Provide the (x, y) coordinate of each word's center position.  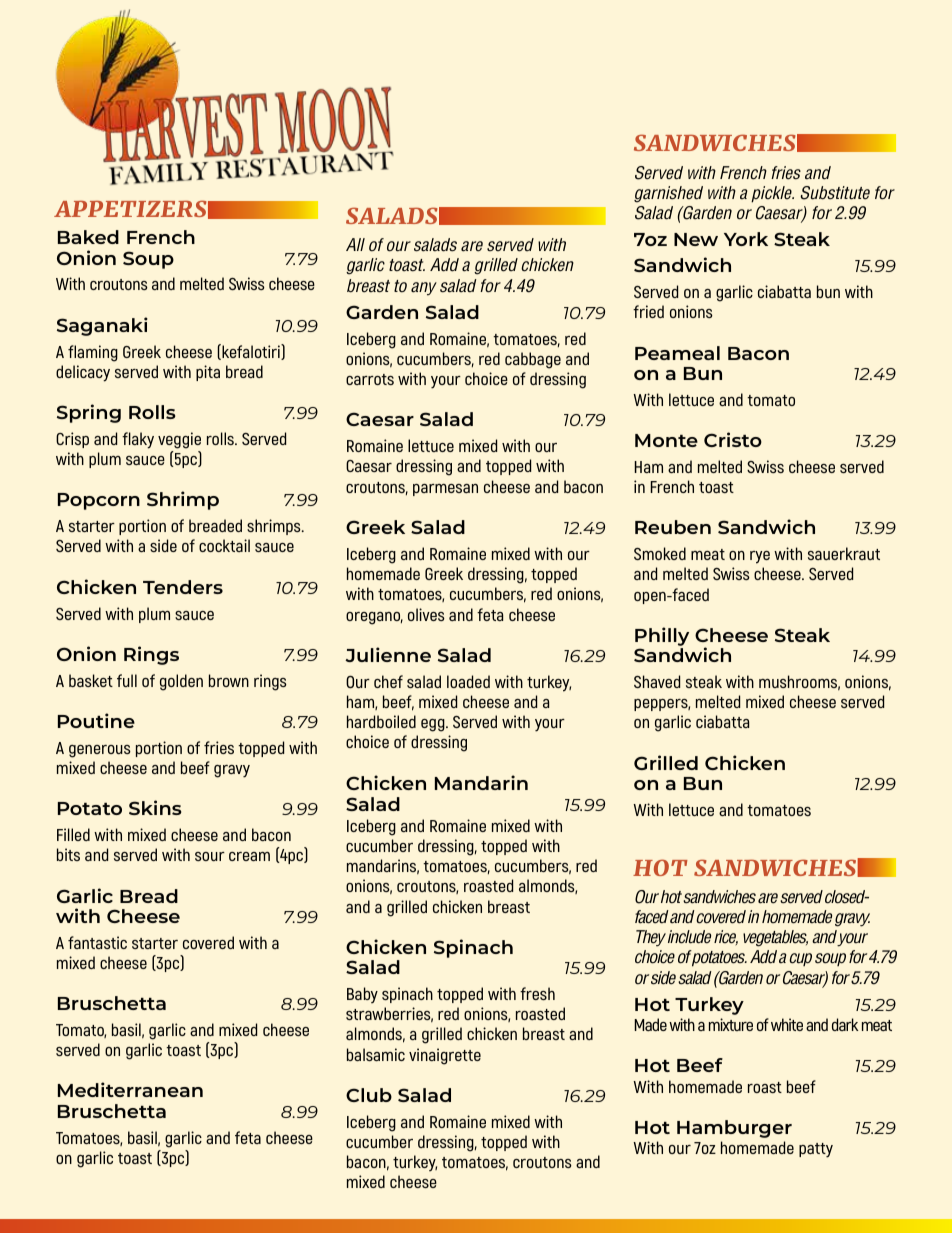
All (355, 244)
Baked (88, 237)
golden (181, 682)
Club (369, 1095)
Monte (666, 440)
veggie (179, 440)
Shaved (657, 681)
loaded (468, 681)
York (746, 239)
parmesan (445, 490)
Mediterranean (130, 1089)
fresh (537, 993)
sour (210, 856)
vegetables (775, 938)
